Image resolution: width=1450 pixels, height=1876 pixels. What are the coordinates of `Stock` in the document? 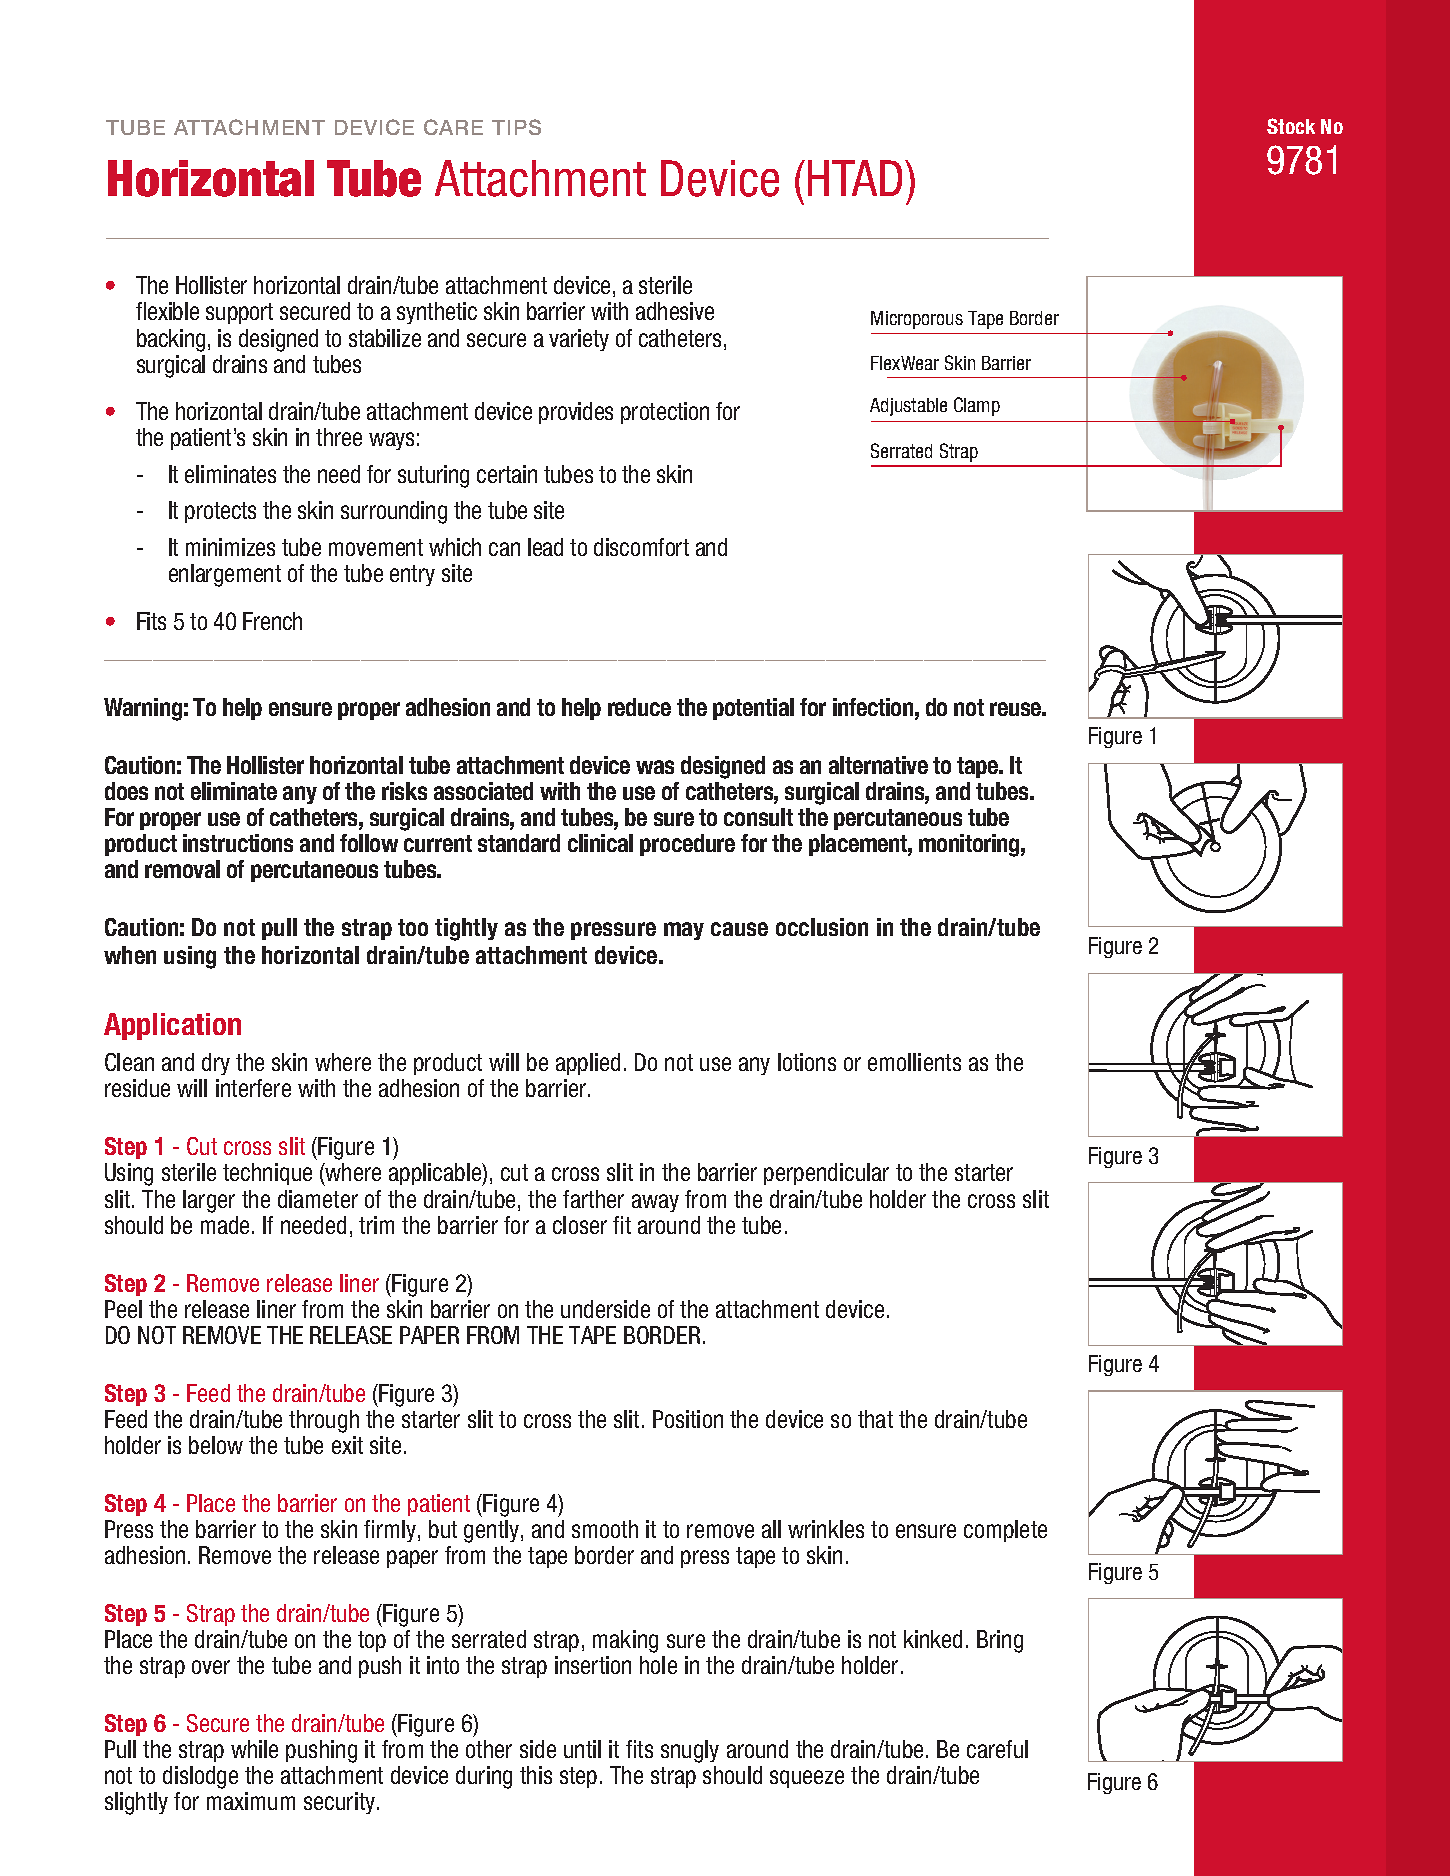 It's located at (1291, 126).
